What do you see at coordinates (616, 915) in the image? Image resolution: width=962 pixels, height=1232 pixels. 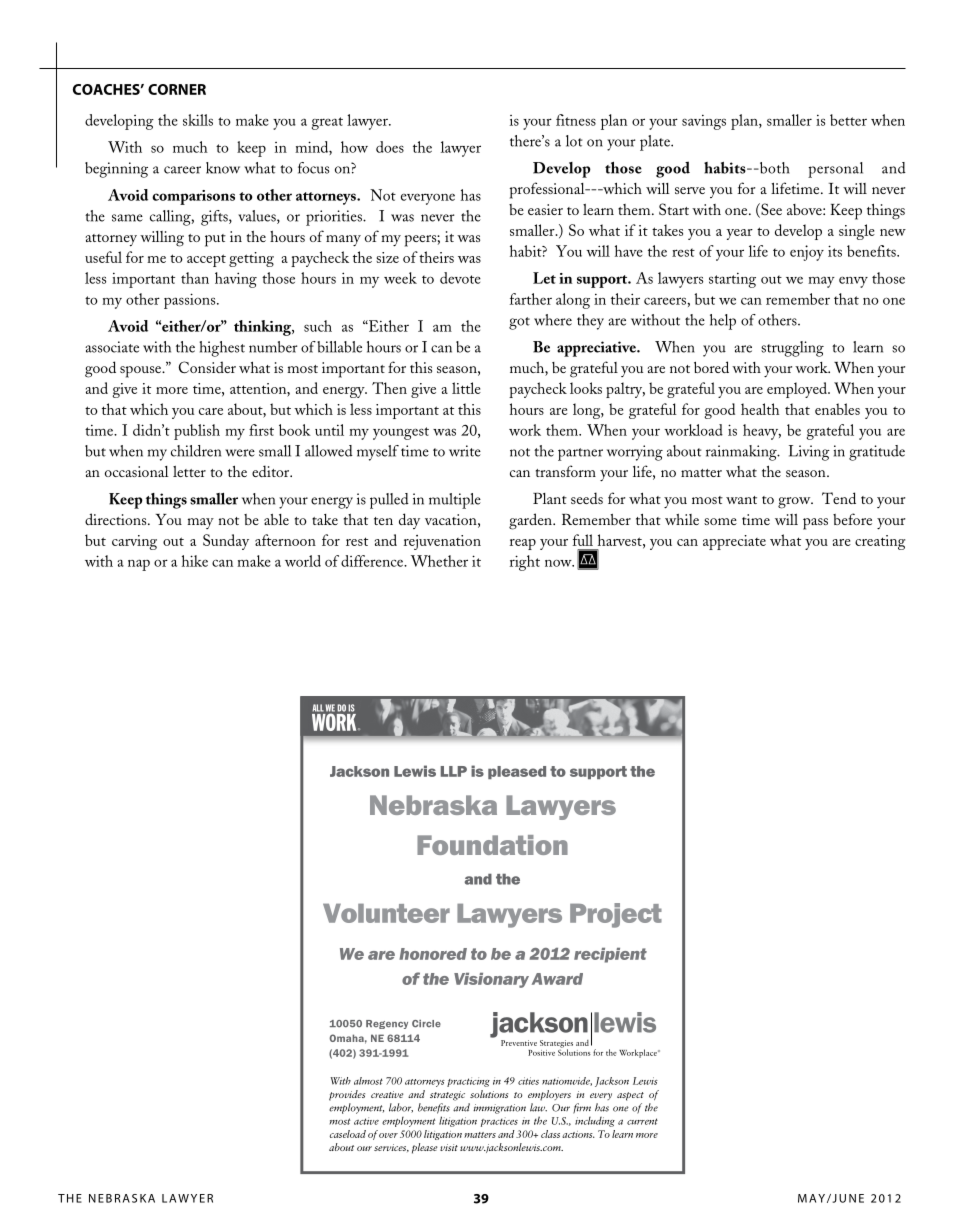 I see `Project` at bounding box center [616, 915].
